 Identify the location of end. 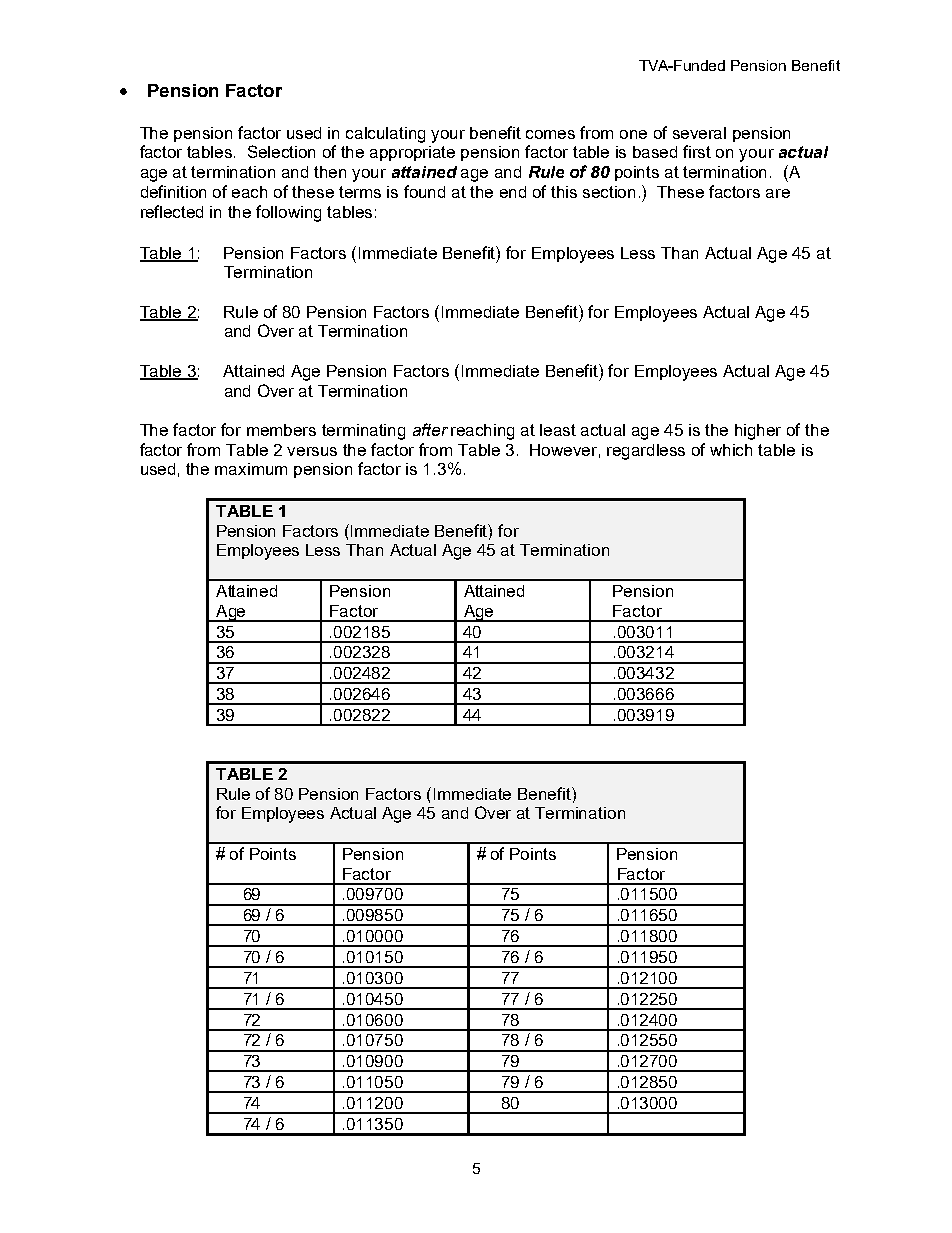
(513, 192).
